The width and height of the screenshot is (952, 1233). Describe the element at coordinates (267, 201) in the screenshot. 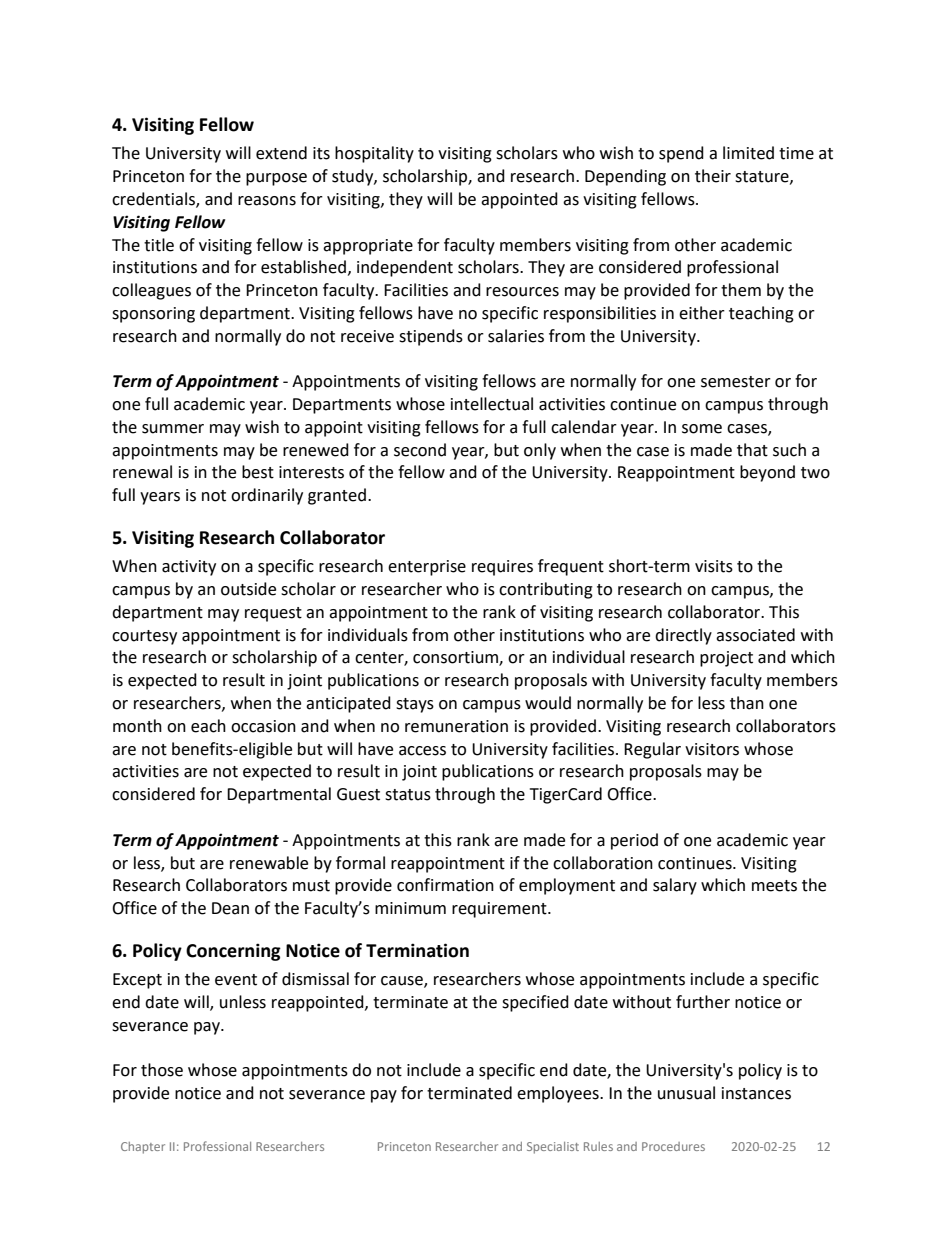

I see `reasons` at that location.
